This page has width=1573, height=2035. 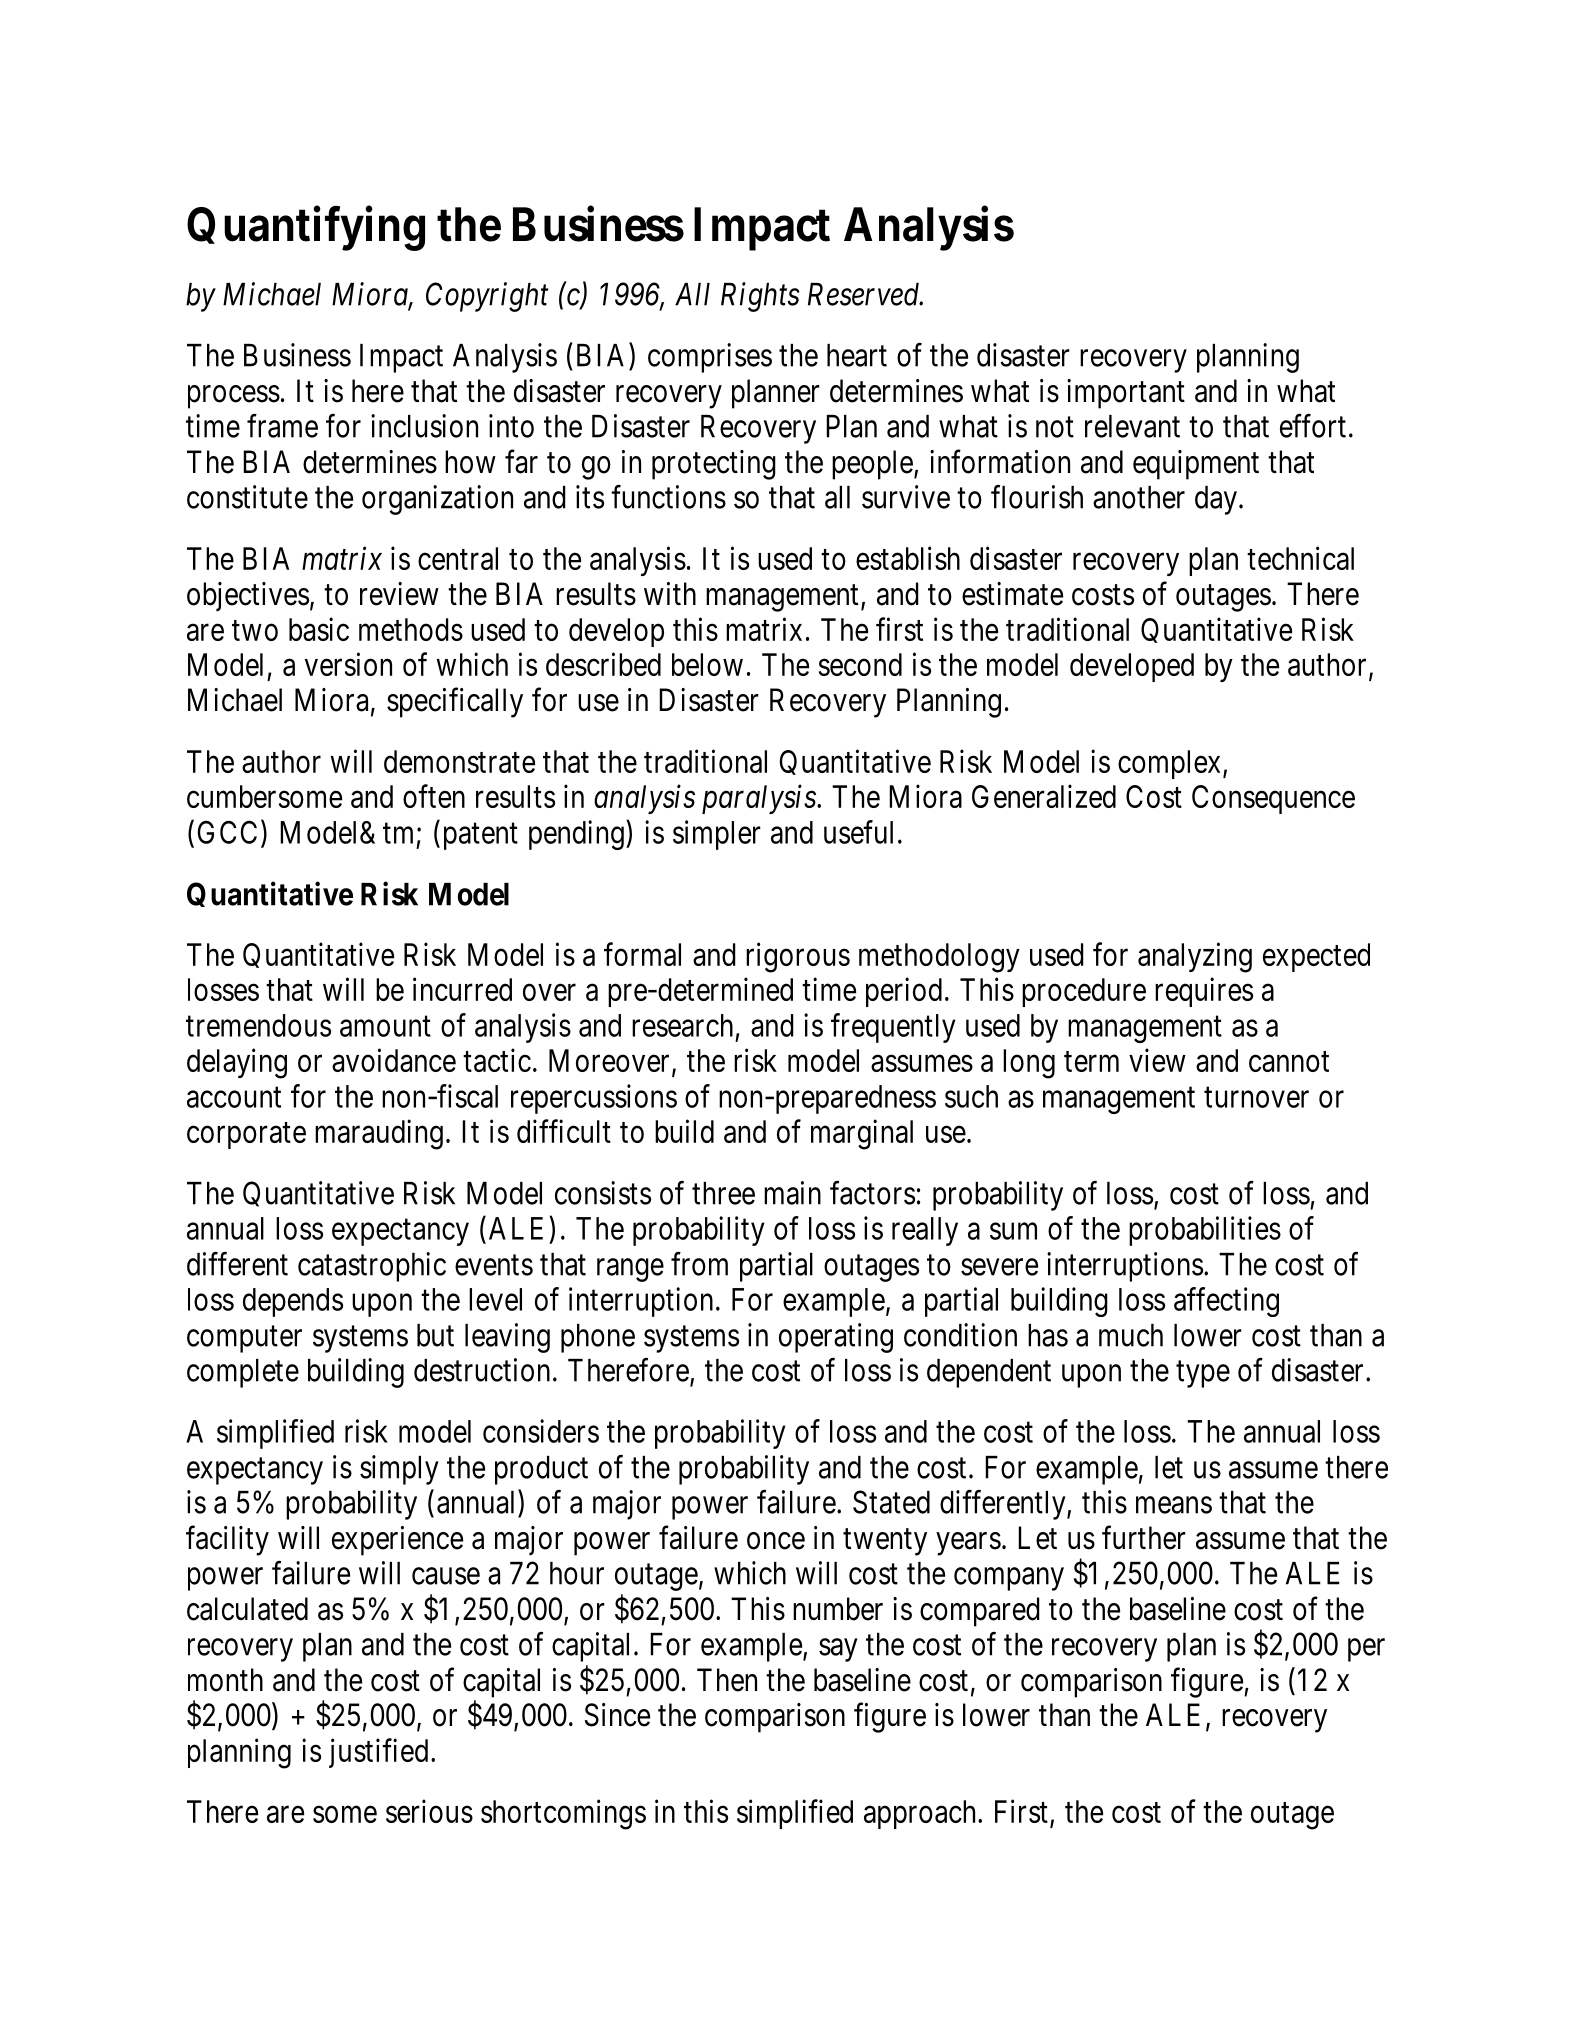 I want to click on type, so click(x=1203, y=1374).
